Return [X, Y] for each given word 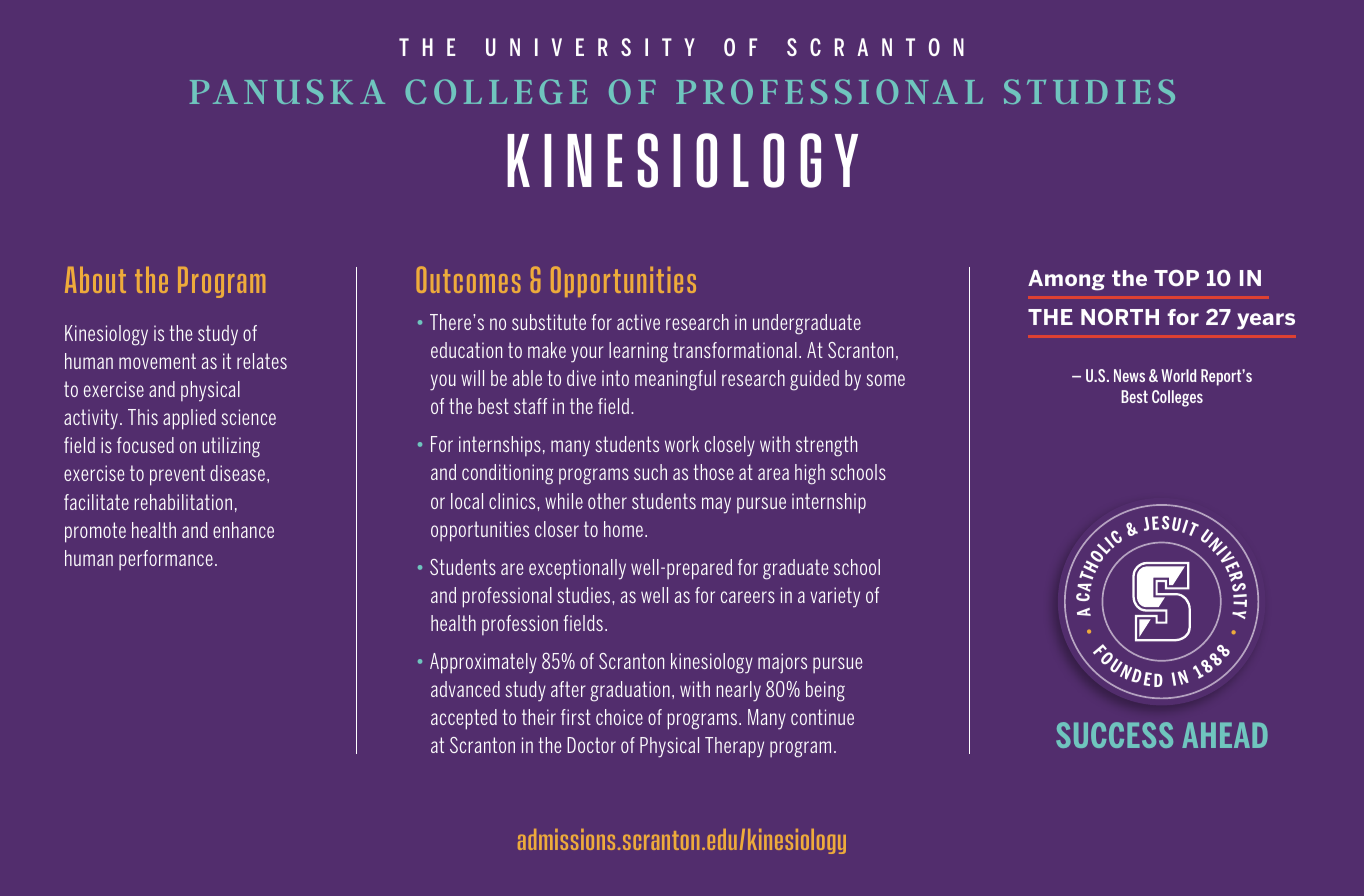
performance [166, 560]
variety [835, 597]
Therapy [734, 747]
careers [748, 597]
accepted [464, 719]
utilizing [231, 447]
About [95, 280]
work [682, 444]
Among [1066, 280]
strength [826, 446]
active [638, 322]
